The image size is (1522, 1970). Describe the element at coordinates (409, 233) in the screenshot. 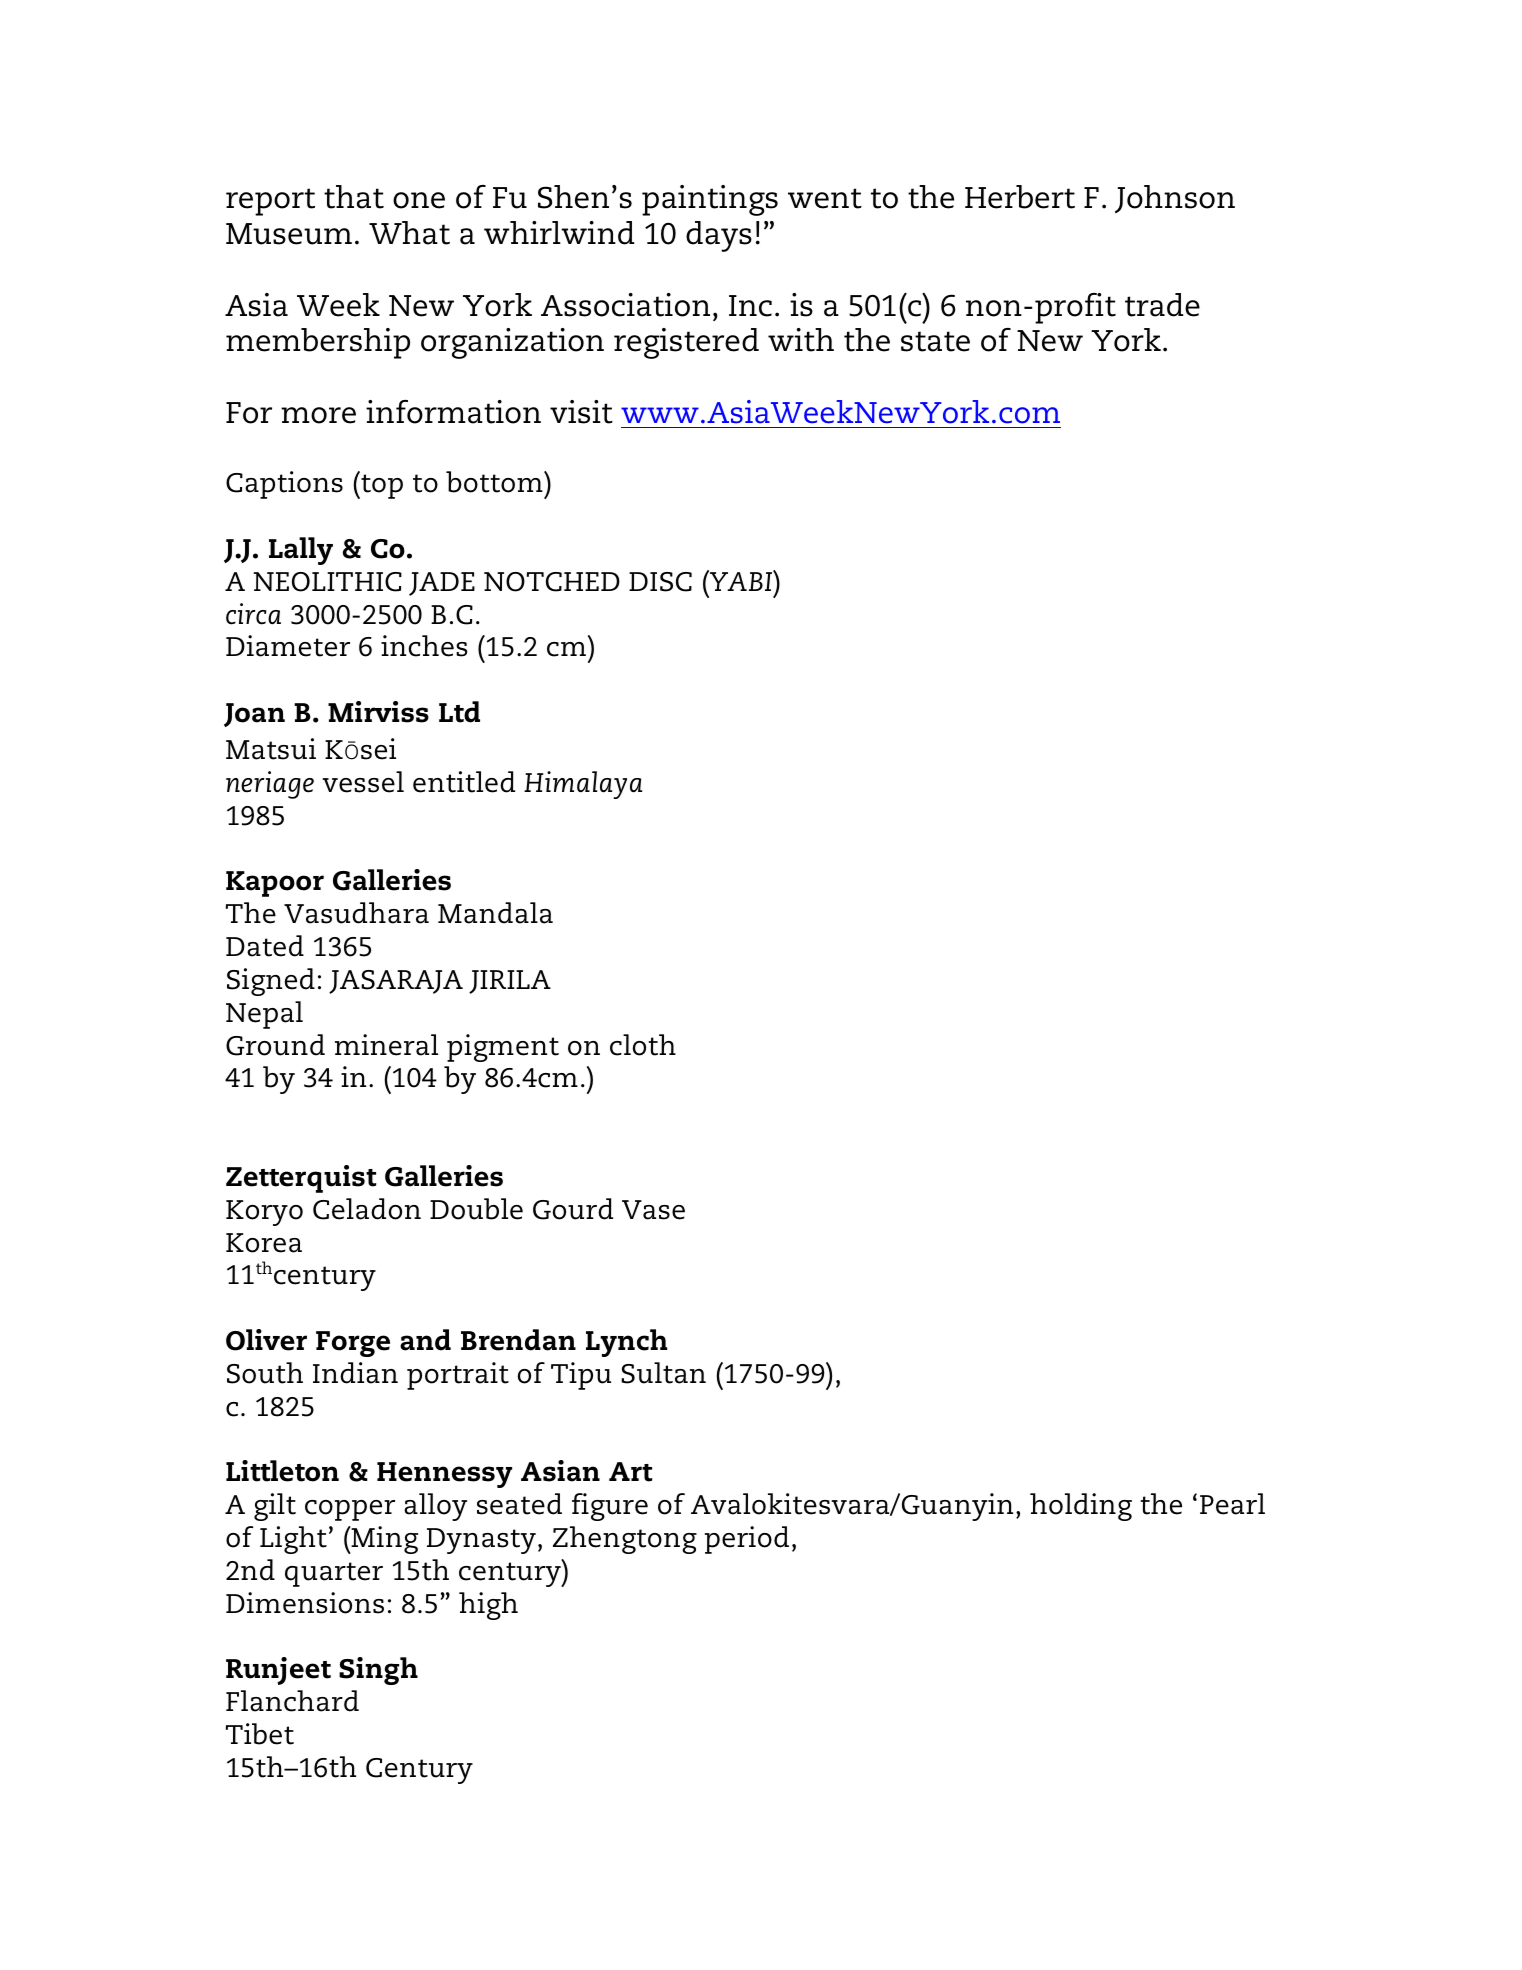

I see `What` at that location.
